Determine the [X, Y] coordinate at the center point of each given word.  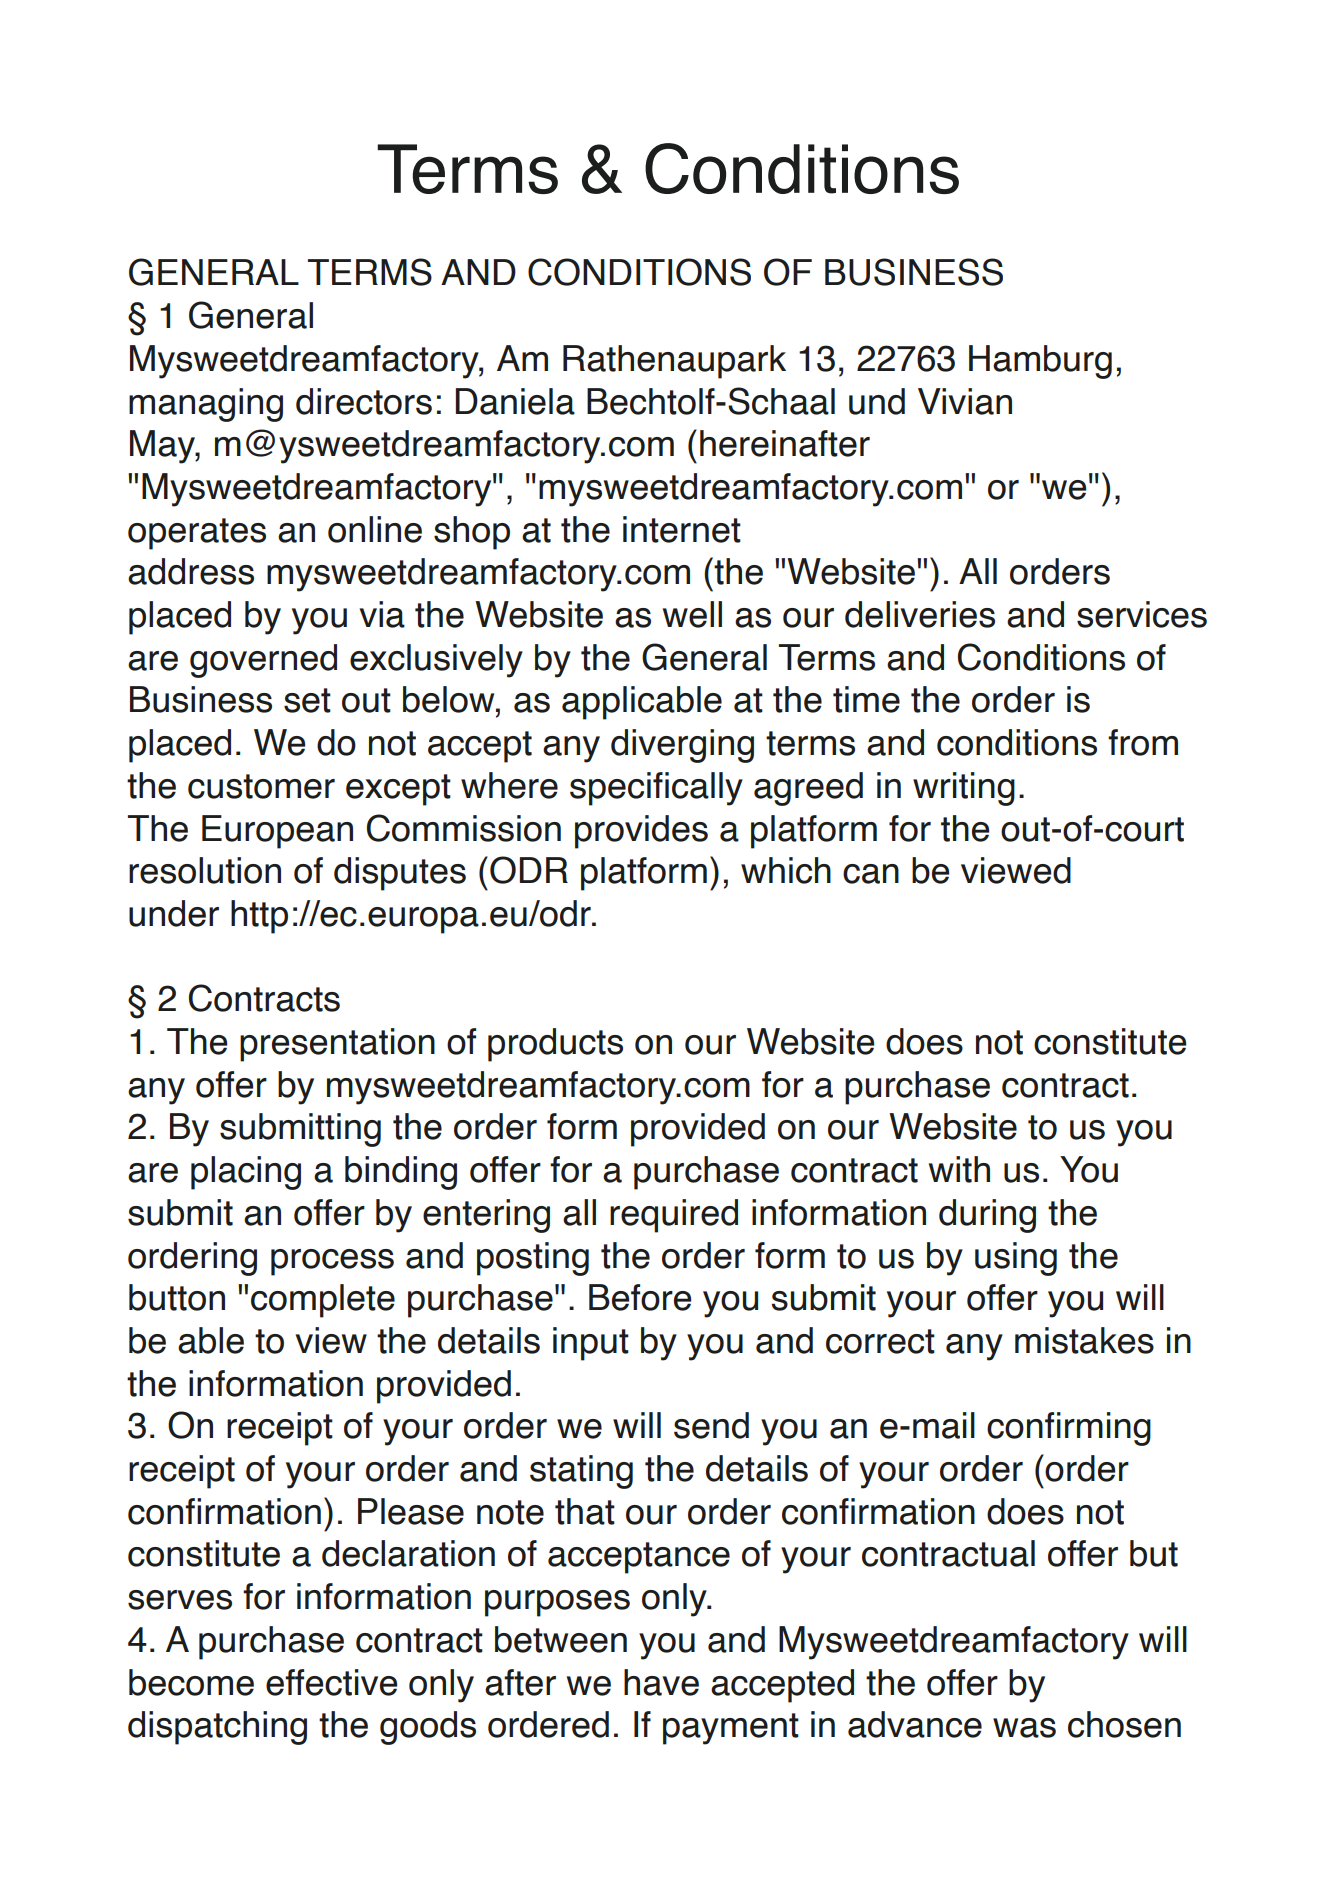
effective [331, 1682]
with [959, 1169]
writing [964, 789]
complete [323, 1301]
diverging [682, 746]
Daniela [515, 401]
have [661, 1682]
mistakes [1084, 1340]
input [591, 1344]
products [555, 1045]
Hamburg [1040, 362]
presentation [337, 1045]
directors [364, 401]
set [307, 700]
